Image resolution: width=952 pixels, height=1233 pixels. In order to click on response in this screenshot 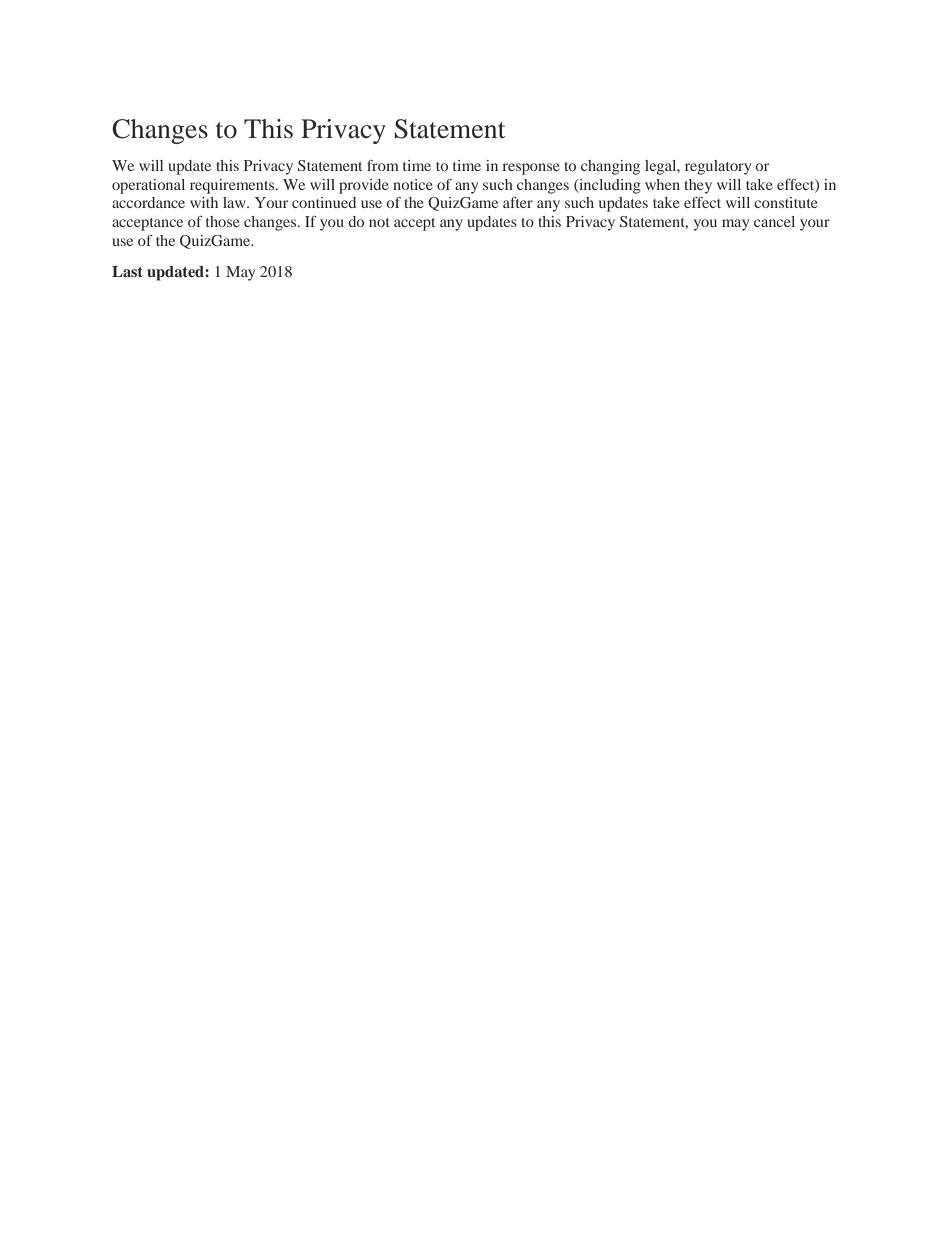, I will do `click(531, 169)`.
